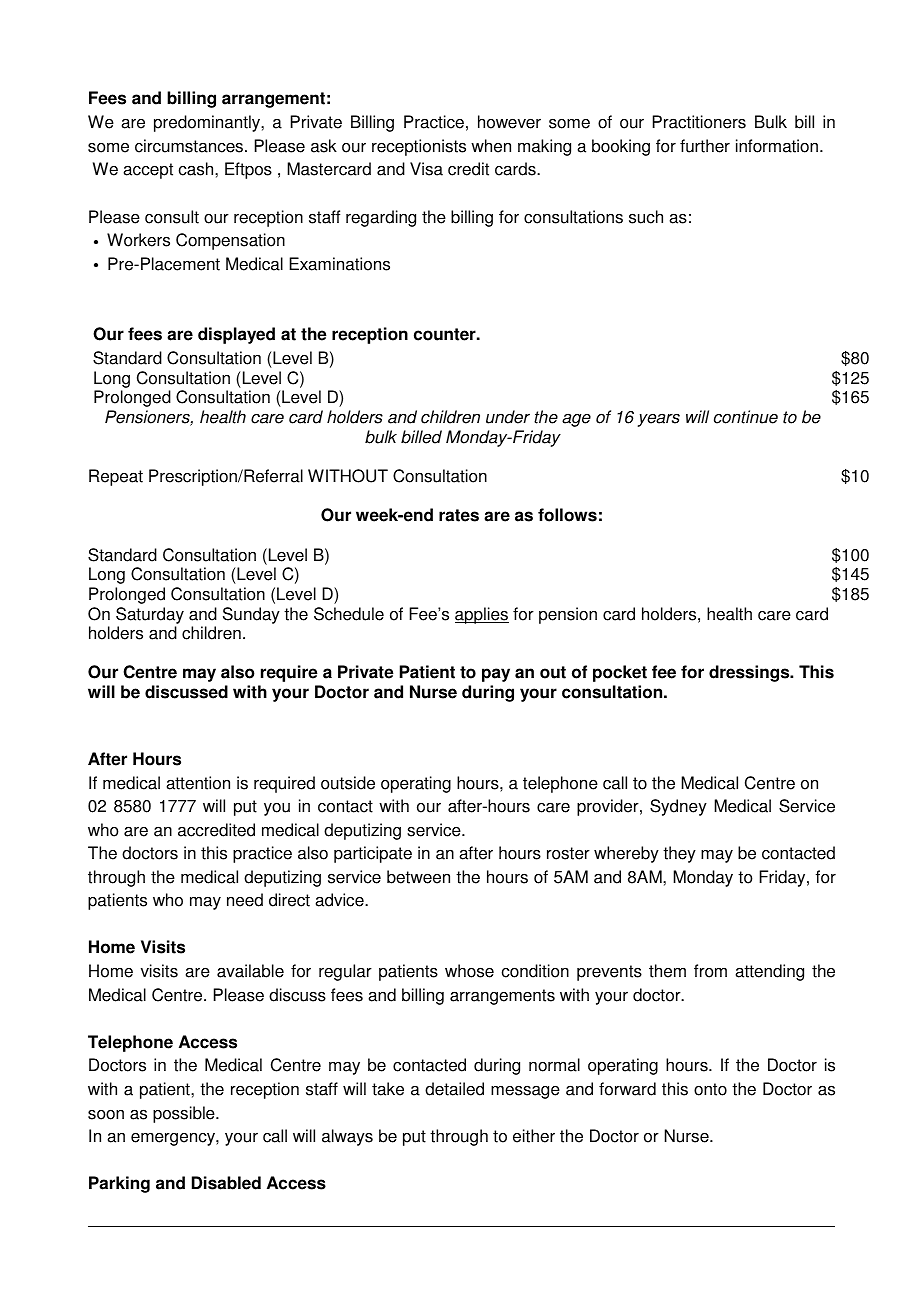 The width and height of the screenshot is (924, 1308). Describe the element at coordinates (659, 420) in the screenshot. I see `years` at that location.
